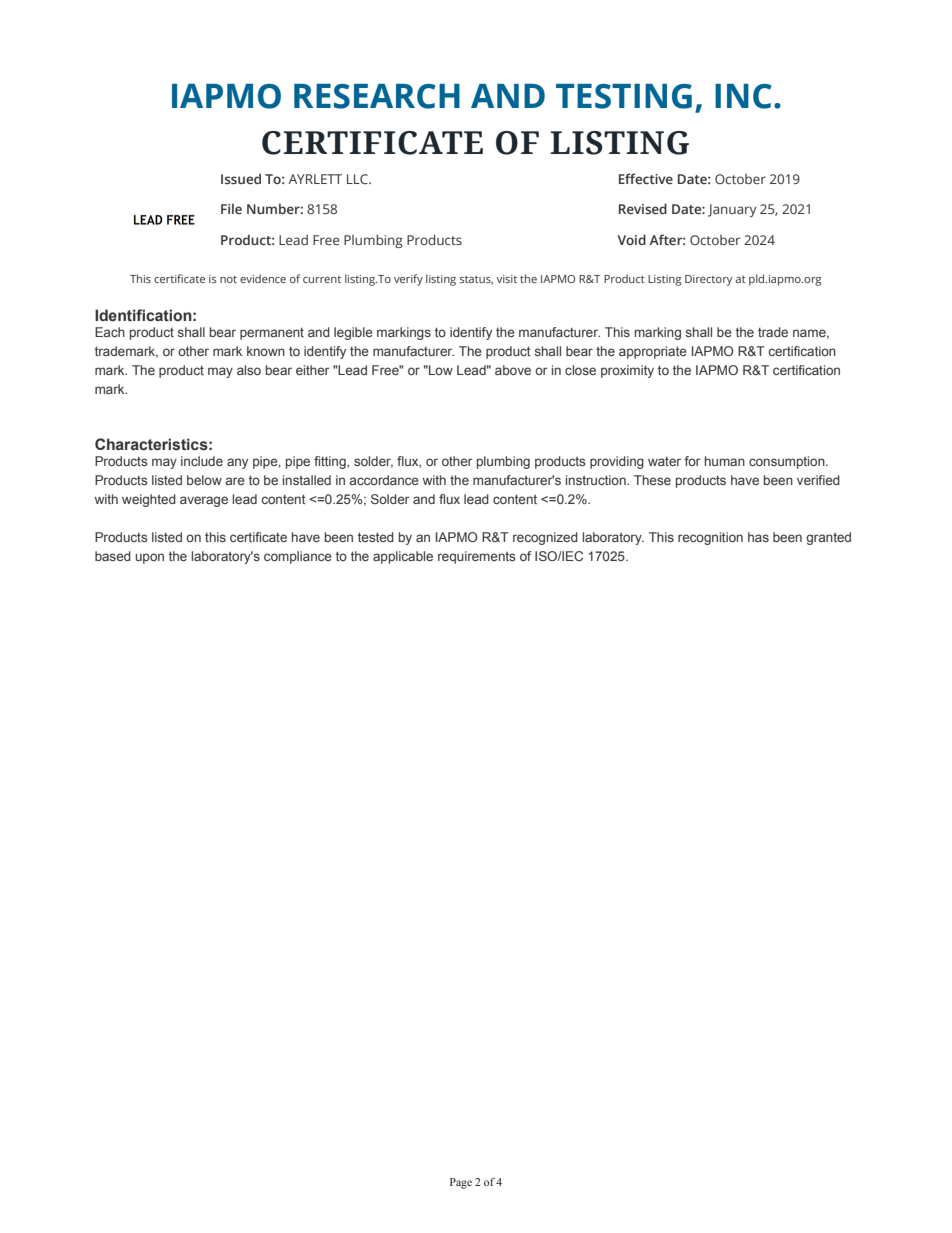 This document has width=952, height=1233. What do you see at coordinates (461, 1183) in the document?
I see `Page` at bounding box center [461, 1183].
